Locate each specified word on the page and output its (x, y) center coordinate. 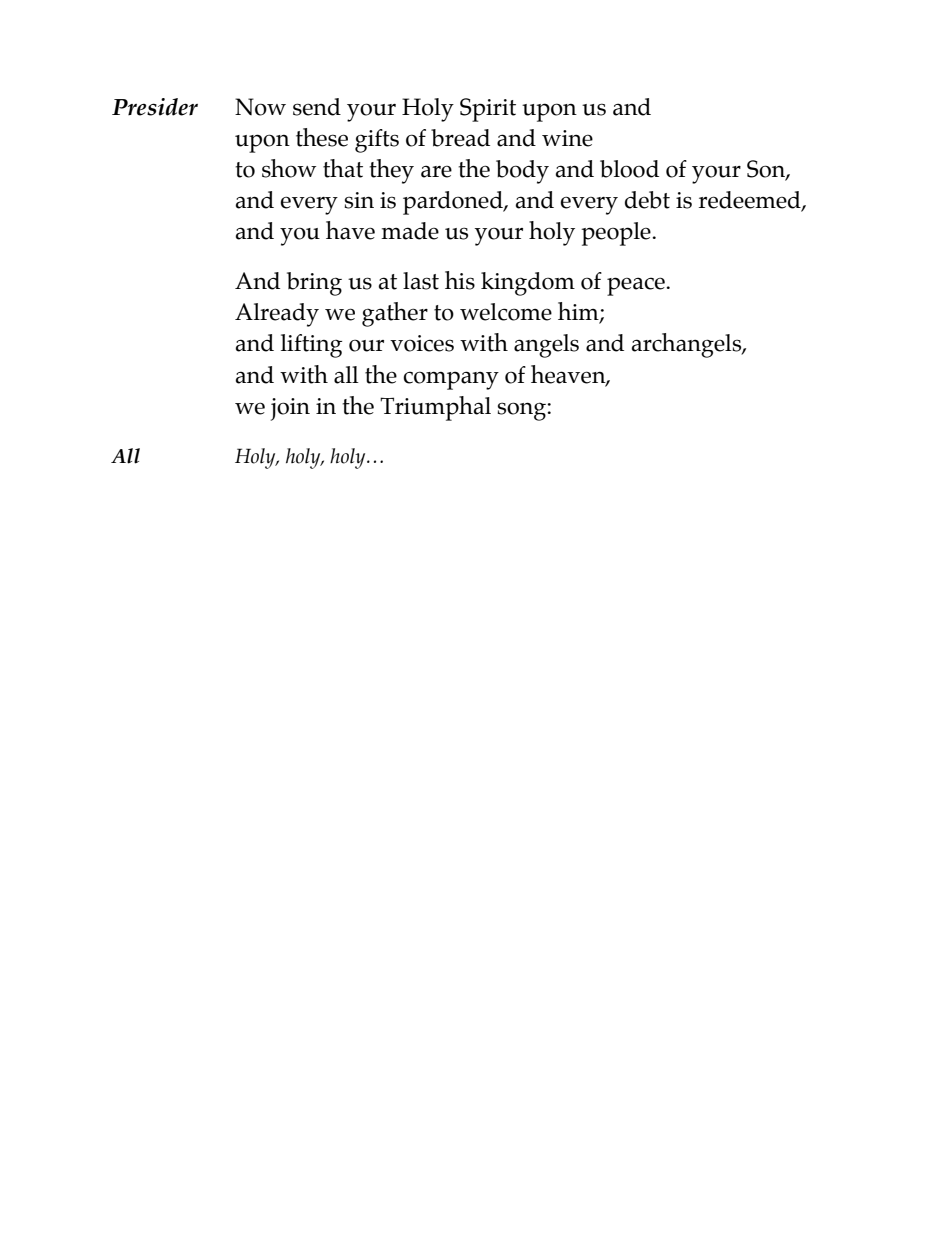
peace (637, 286)
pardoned (454, 203)
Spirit (488, 110)
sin (359, 200)
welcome (506, 312)
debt (647, 200)
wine (567, 138)
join (290, 409)
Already (277, 315)
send (317, 107)
